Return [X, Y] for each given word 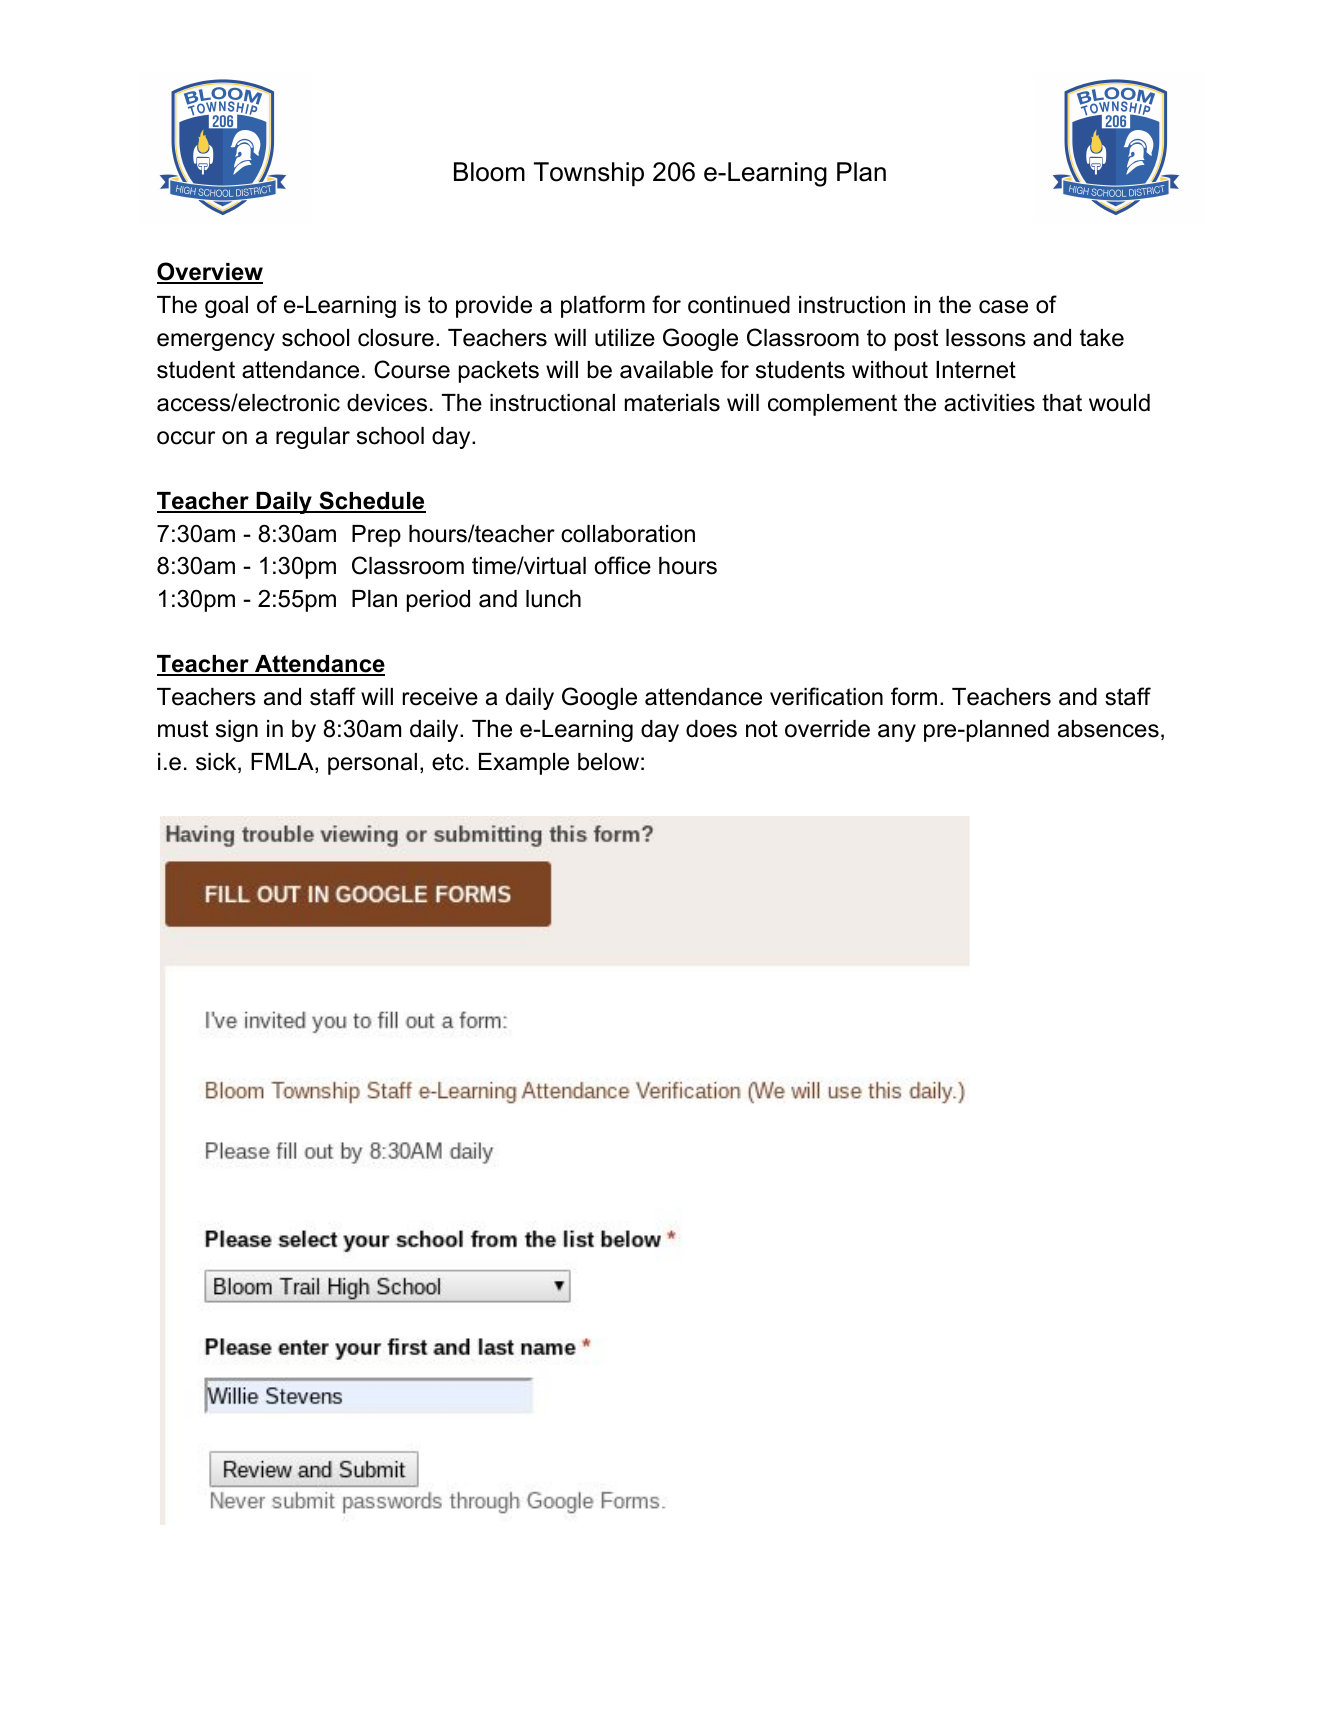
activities [989, 403]
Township [589, 174]
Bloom [489, 172]
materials [672, 403]
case [1003, 307]
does [711, 729]
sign [237, 731]
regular [313, 438]
